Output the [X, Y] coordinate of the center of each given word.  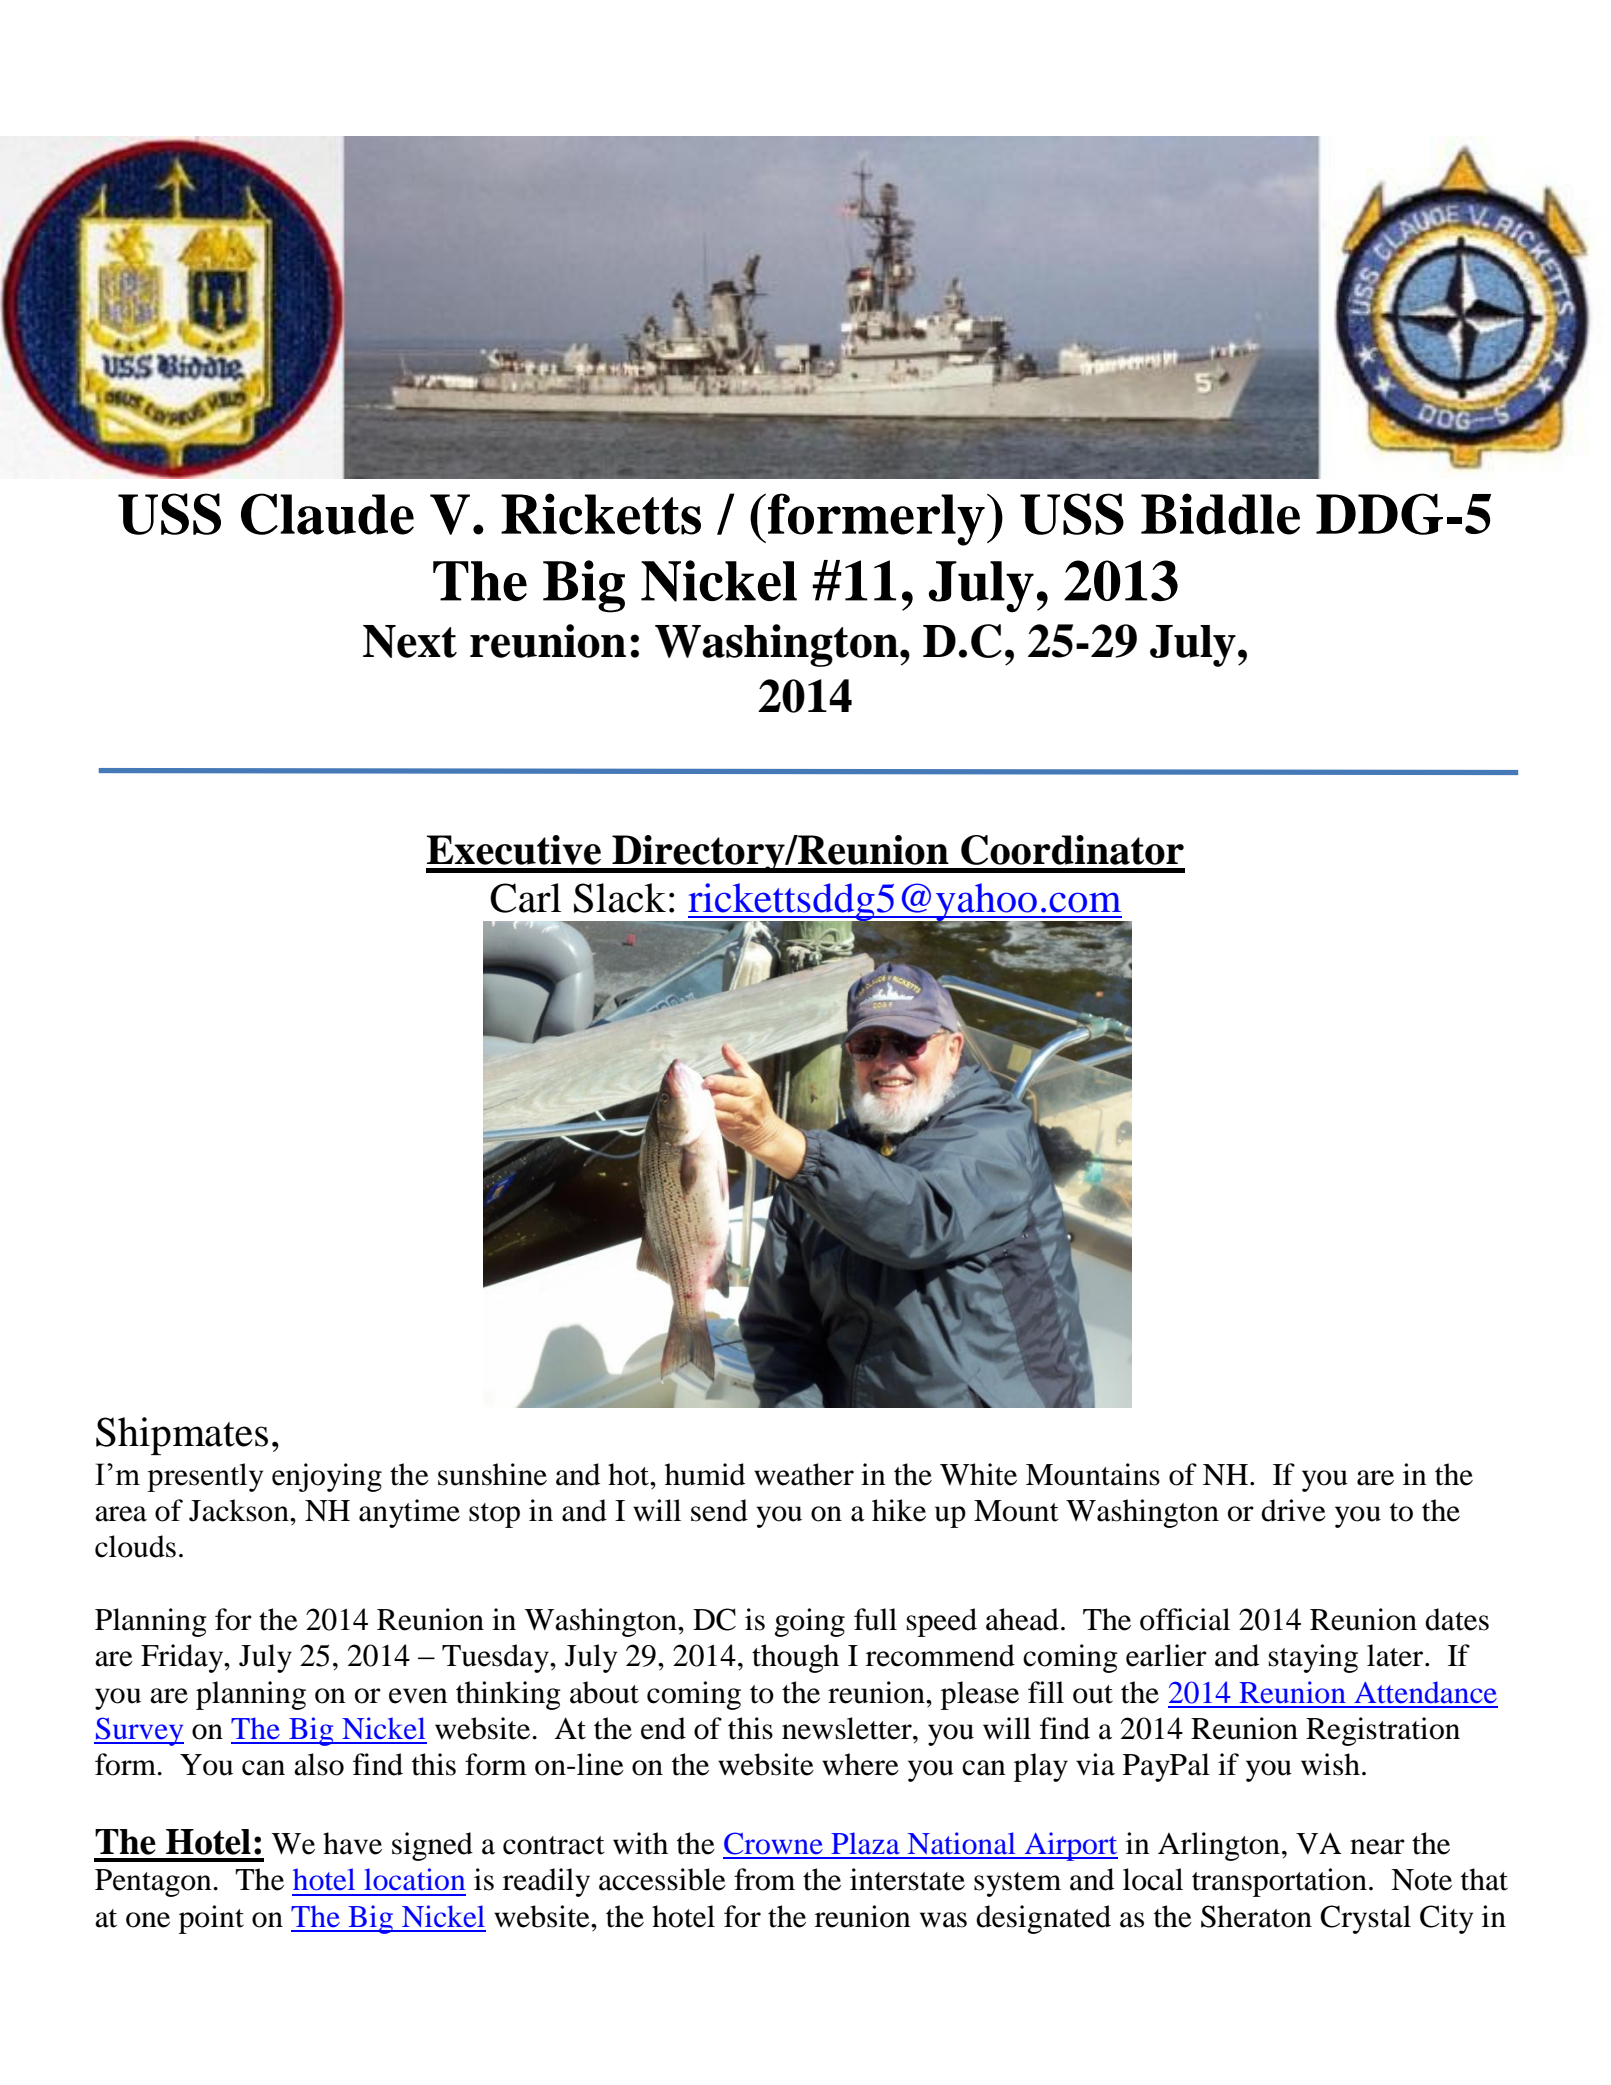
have [352, 1843]
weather [804, 1474]
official [1185, 1619]
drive [1293, 1510]
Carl [525, 898]
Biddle [1220, 514]
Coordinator [1072, 850]
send [719, 1510]
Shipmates [182, 1436]
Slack [620, 898]
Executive [514, 850]
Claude [327, 514]
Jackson [240, 1510]
